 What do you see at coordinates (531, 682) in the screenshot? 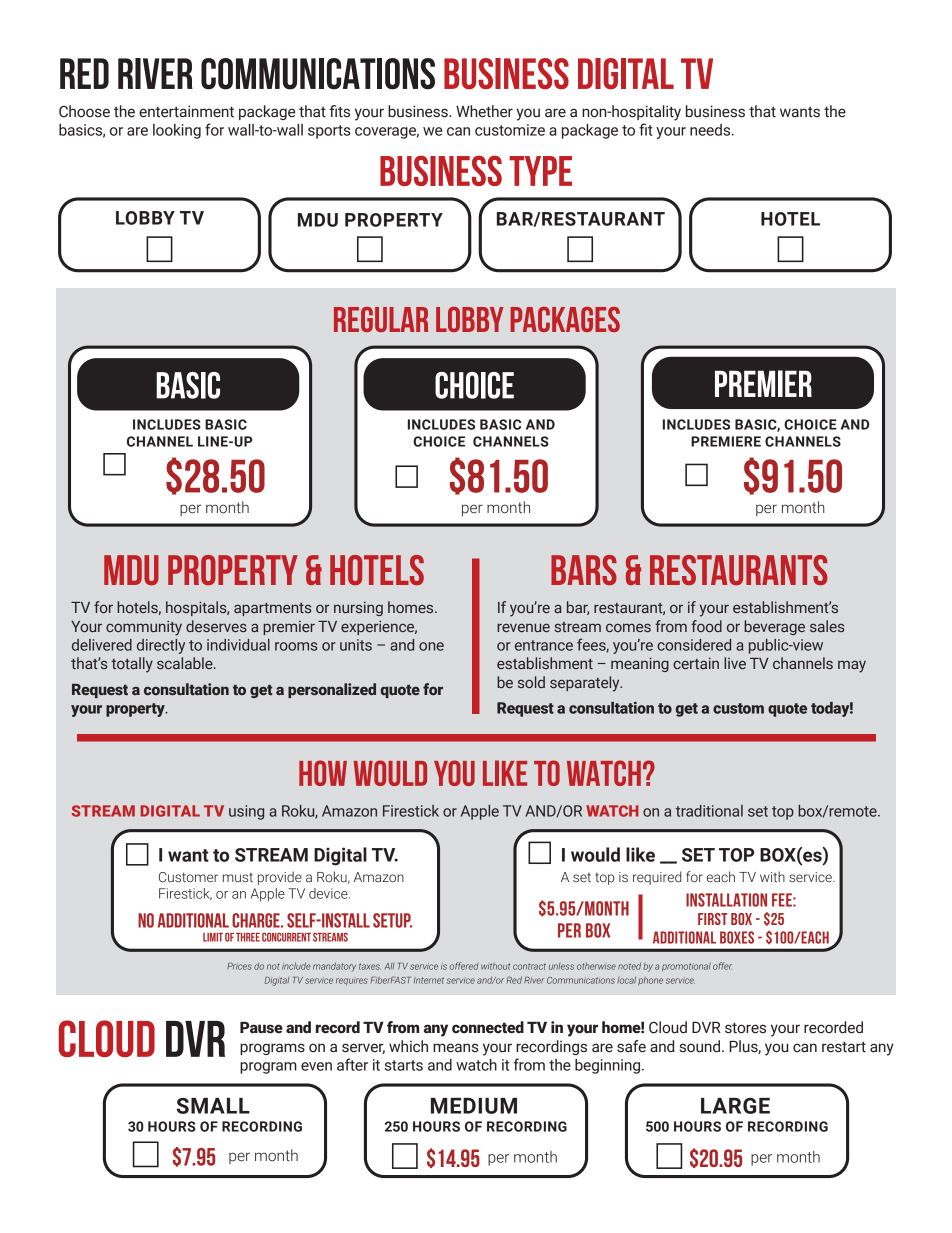
I see `sold` at bounding box center [531, 682].
